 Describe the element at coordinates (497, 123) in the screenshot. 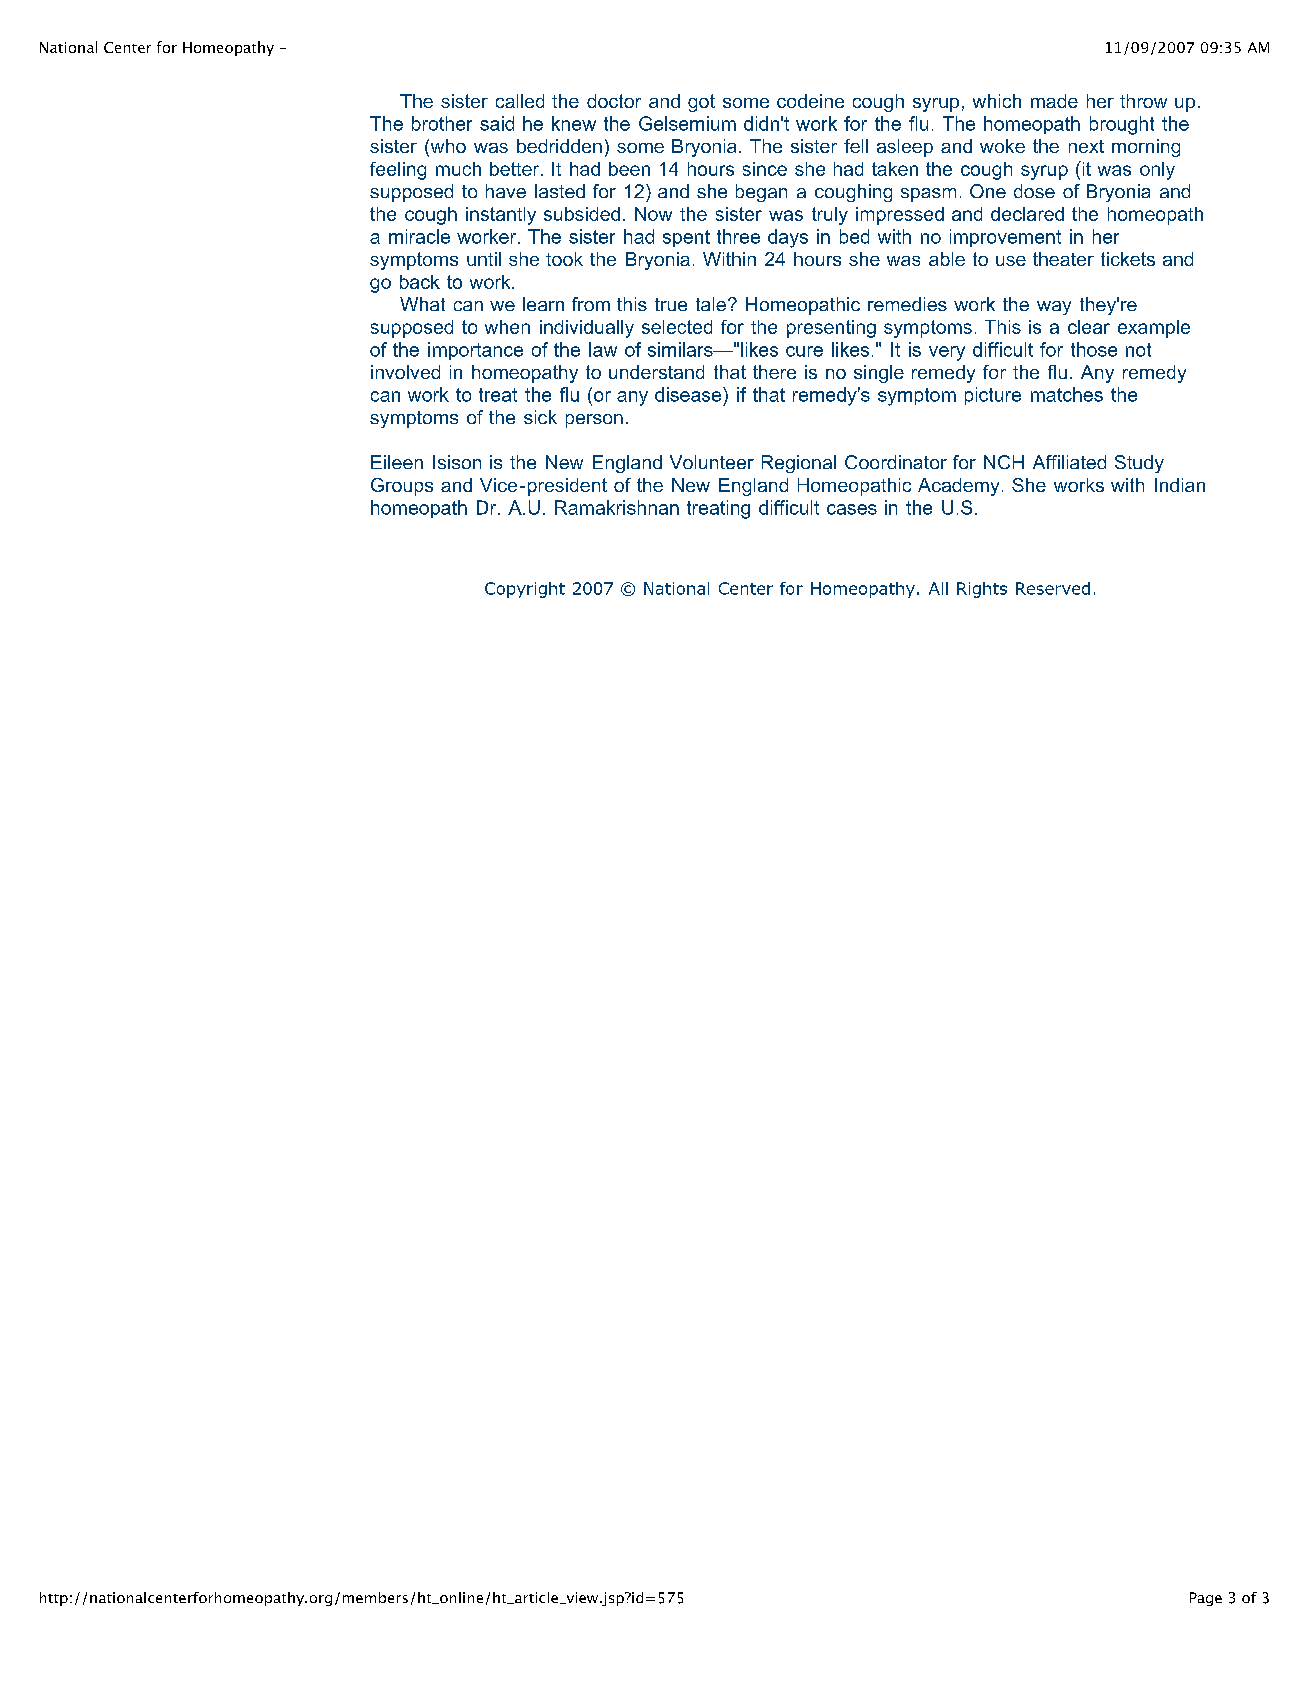

I see `said` at that location.
